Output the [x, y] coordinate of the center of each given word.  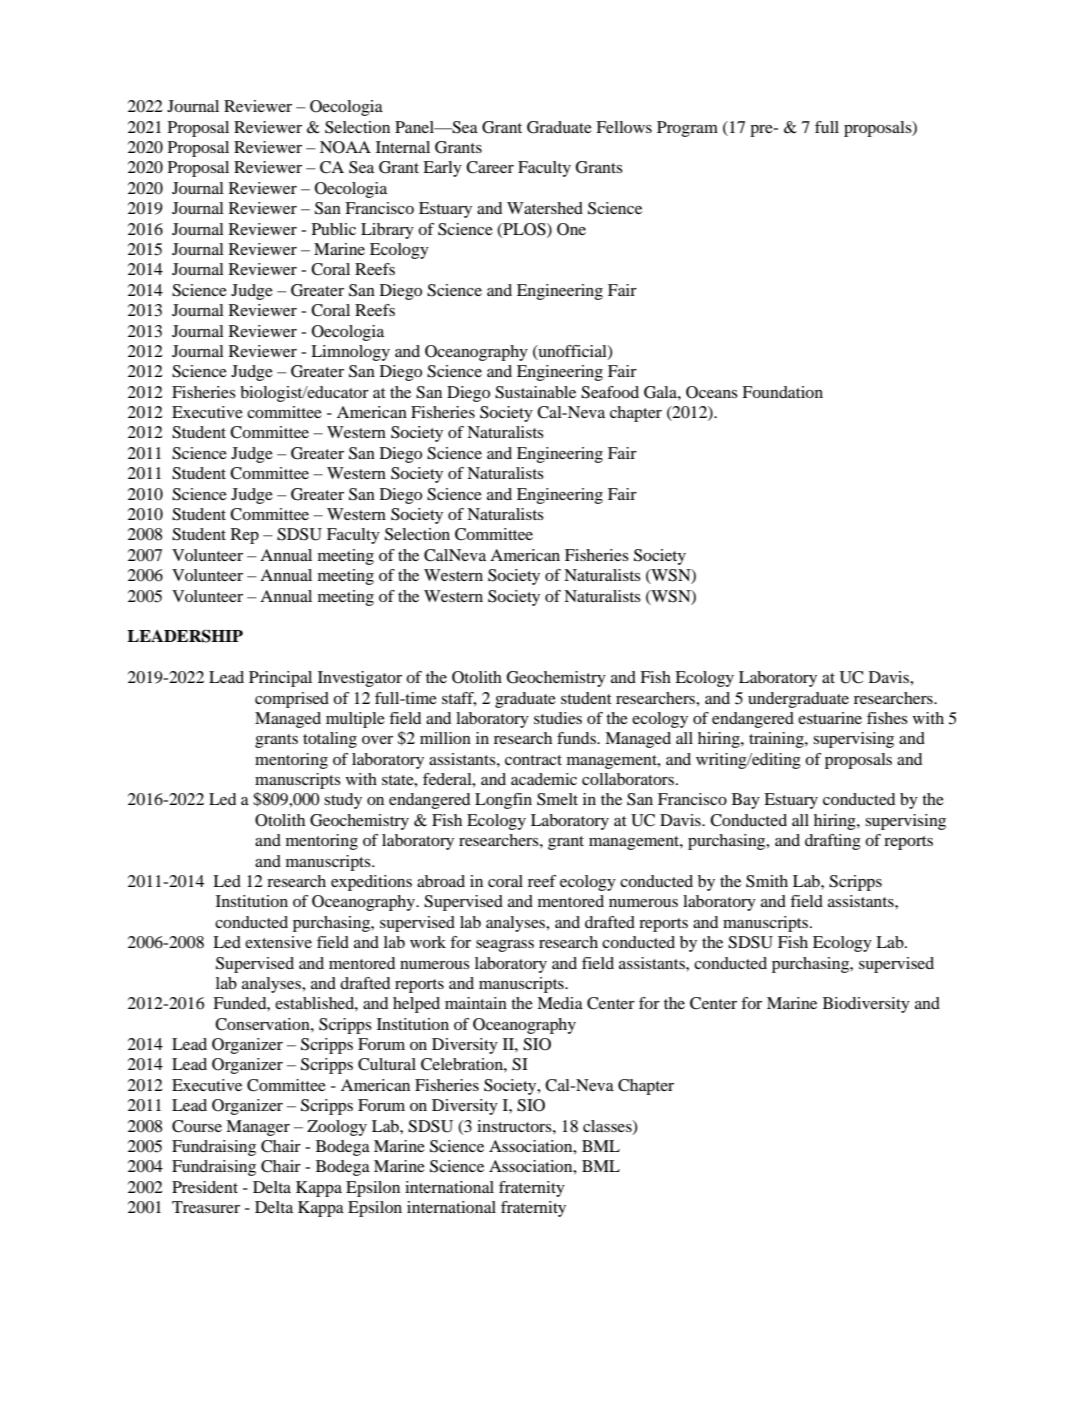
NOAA [345, 147]
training [777, 740]
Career [490, 167]
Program [687, 129]
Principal [280, 679]
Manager [258, 1128]
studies [558, 718]
